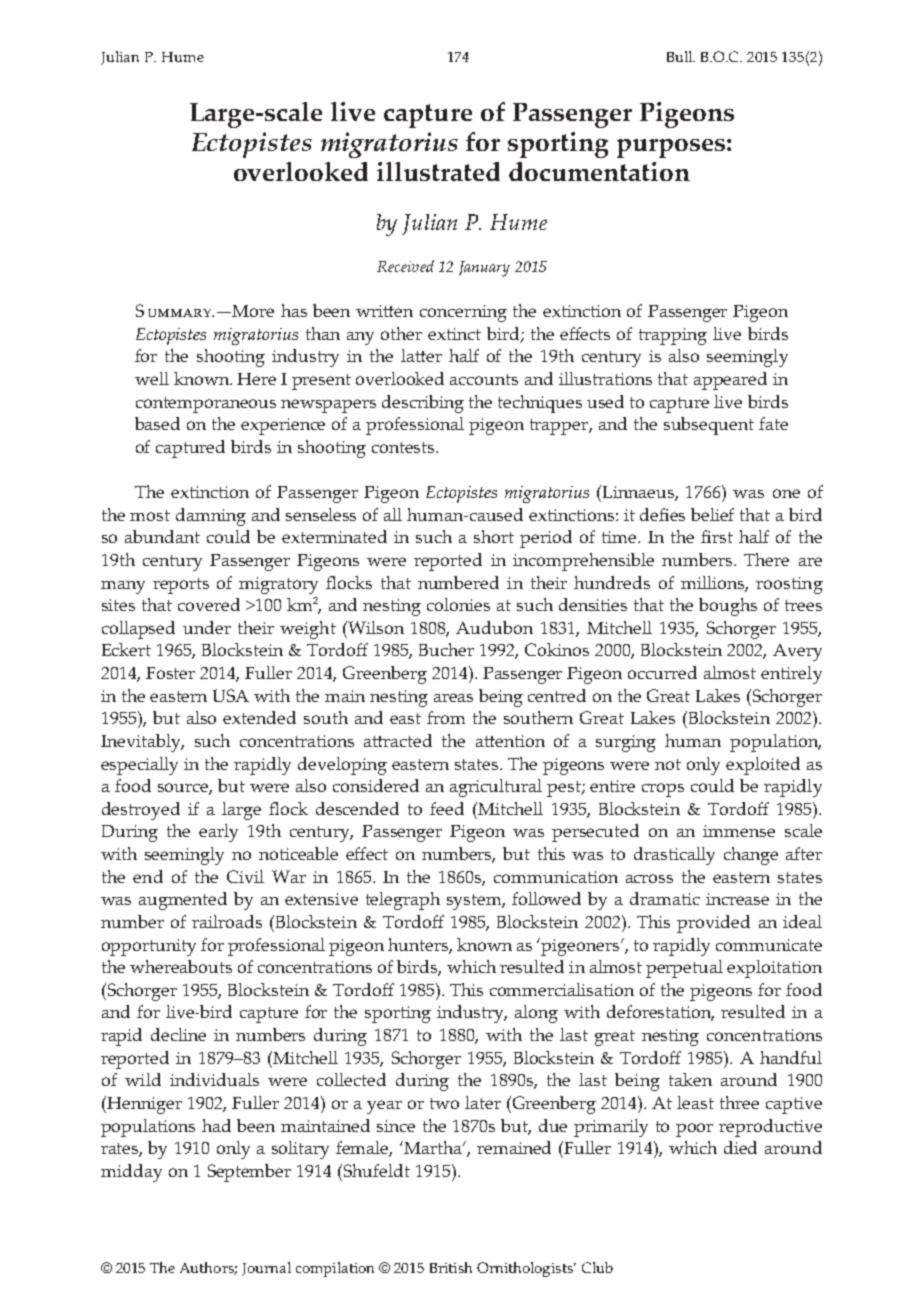 The width and height of the screenshot is (924, 1315). I want to click on accounts, so click(484, 379).
